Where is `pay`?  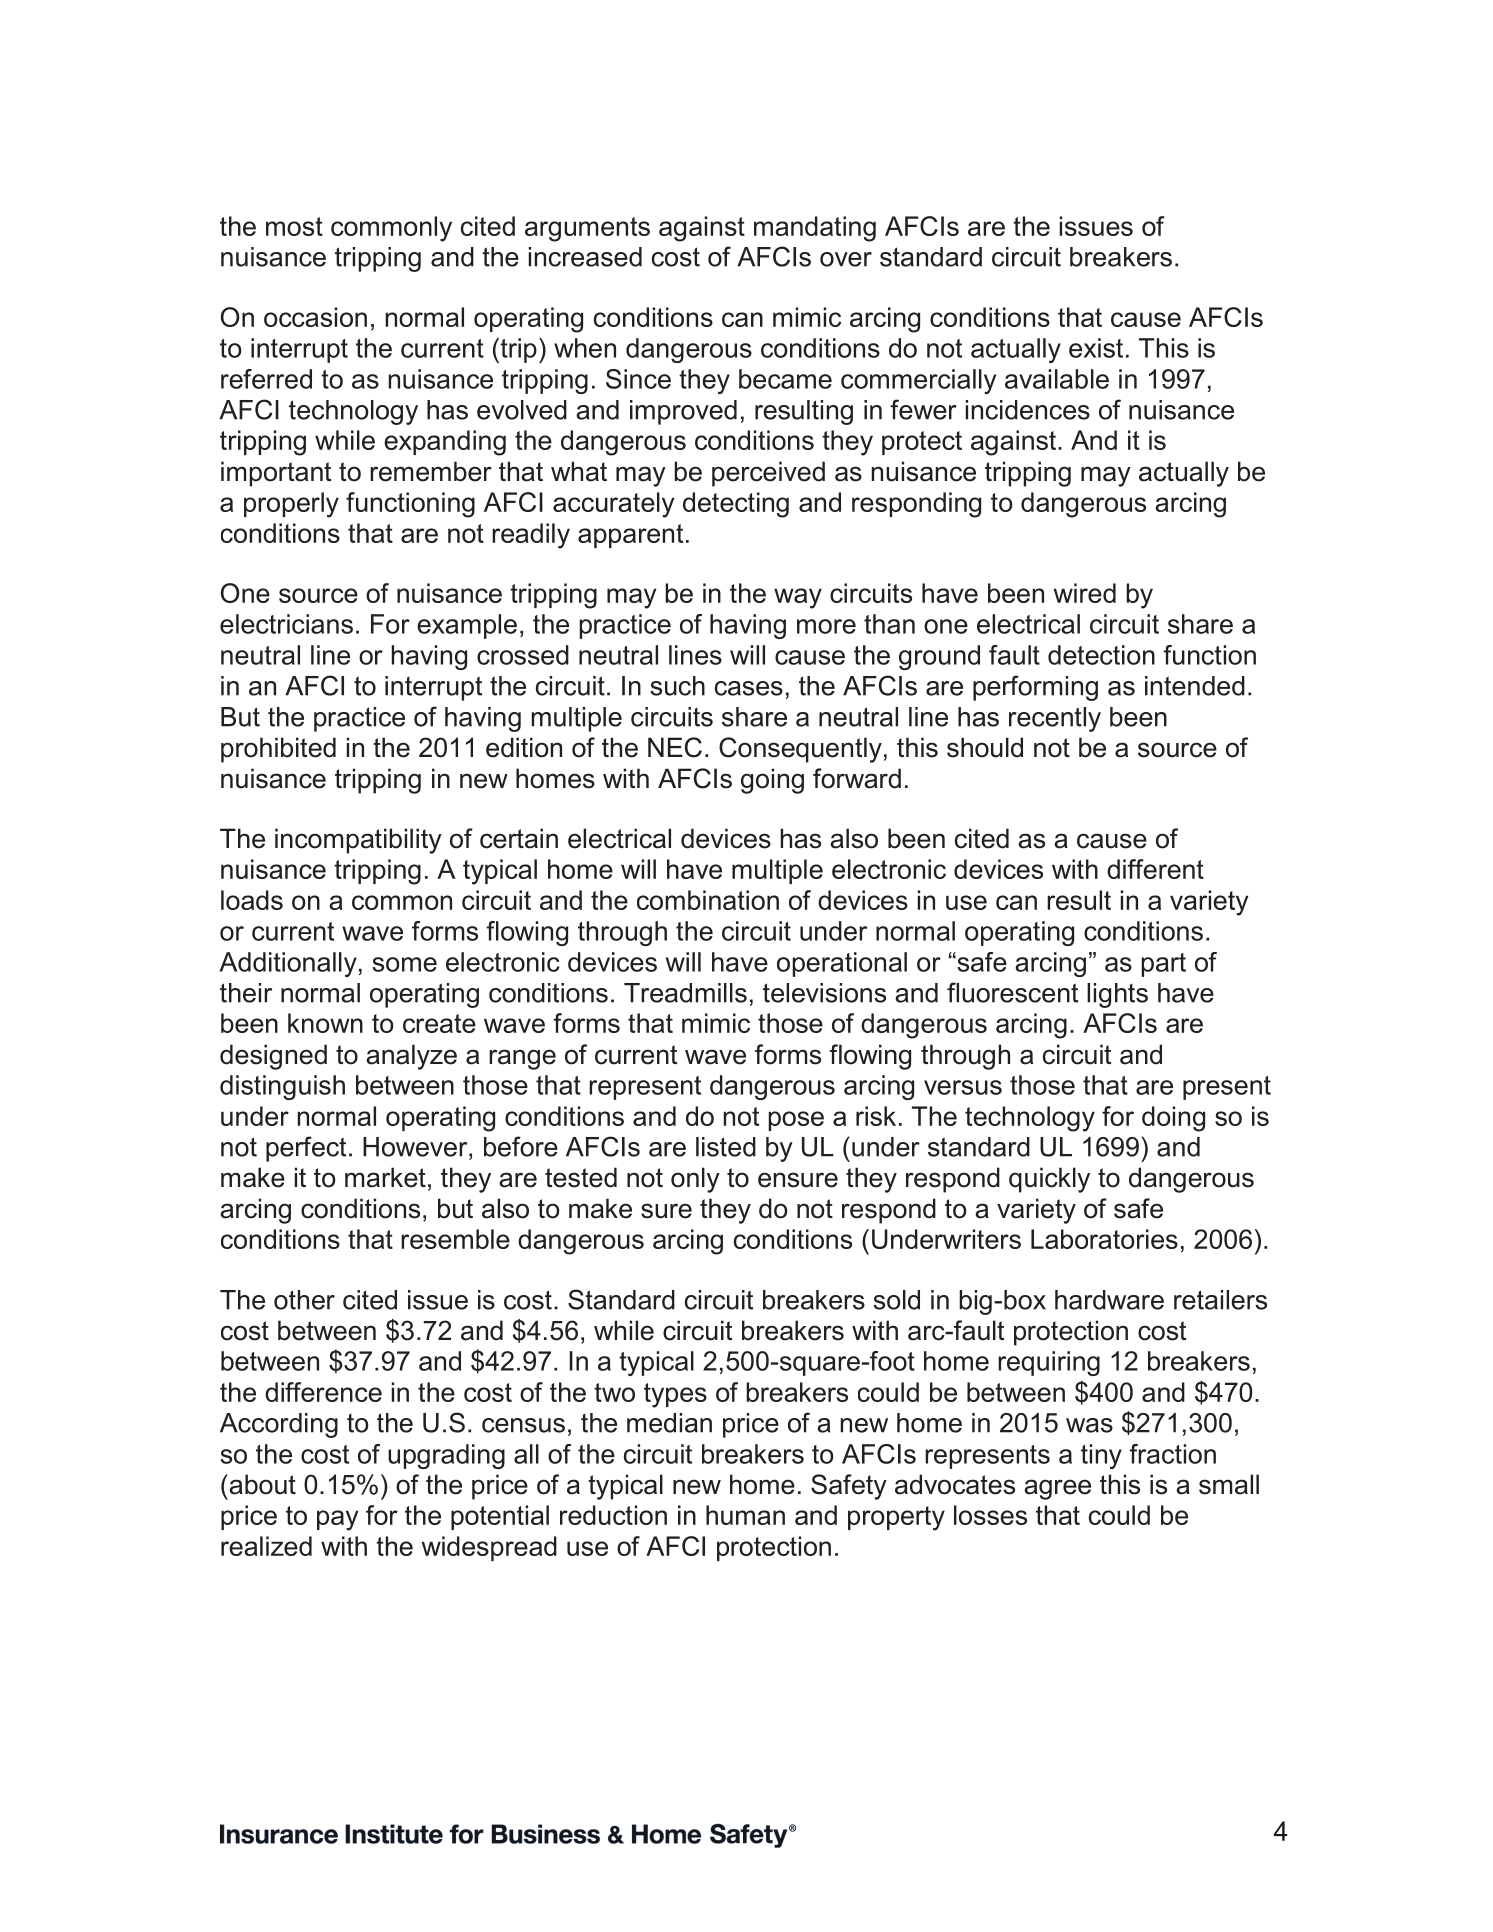 pay is located at coordinates (337, 1520).
